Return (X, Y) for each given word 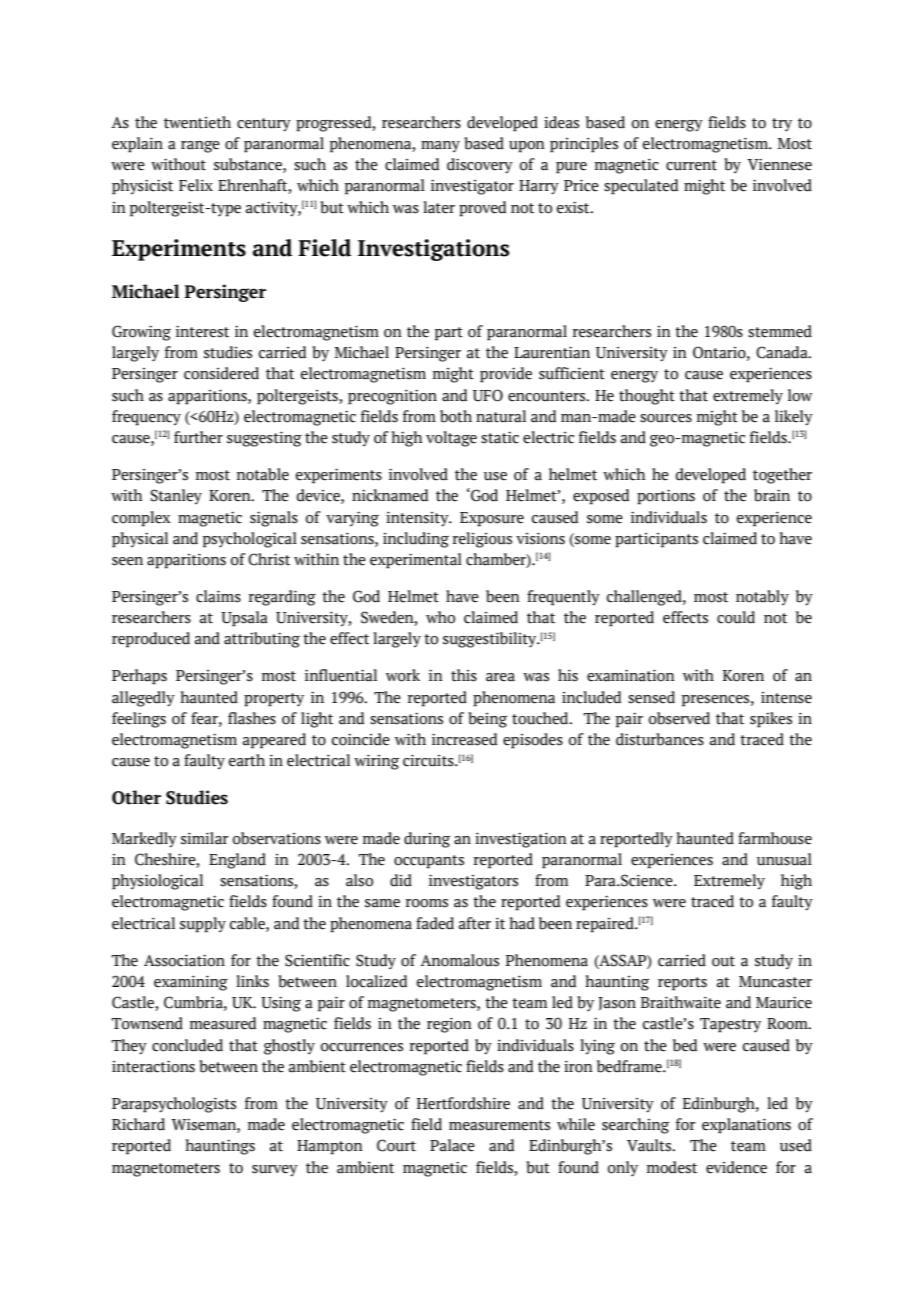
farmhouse (775, 838)
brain (772, 495)
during (427, 840)
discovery (480, 166)
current (691, 165)
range (200, 147)
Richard (138, 1124)
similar (205, 838)
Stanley (176, 497)
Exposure (492, 519)
